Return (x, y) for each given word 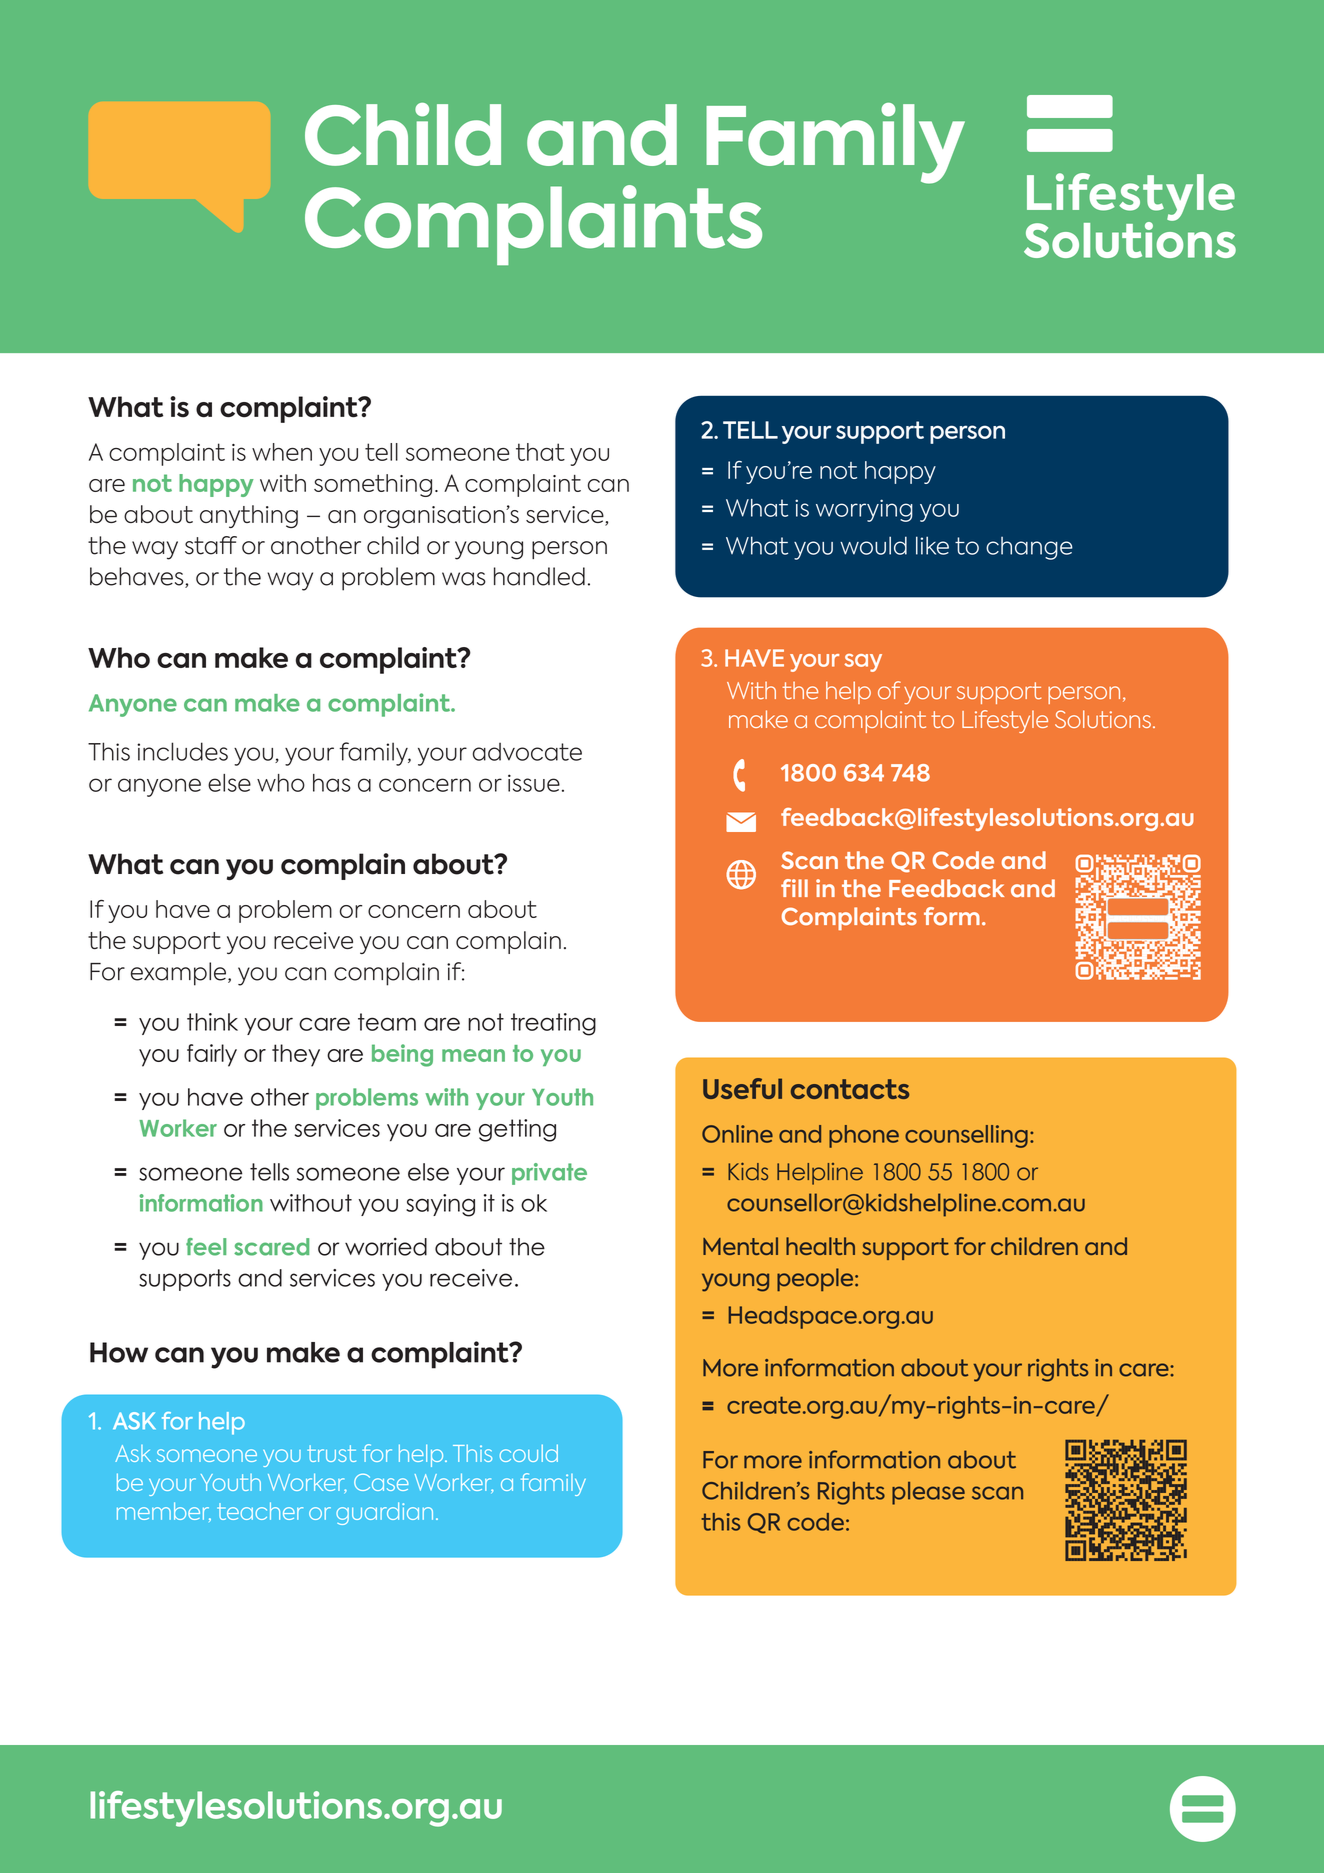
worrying (864, 510)
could (529, 1453)
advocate (527, 751)
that (540, 452)
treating (553, 1024)
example (178, 974)
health (820, 1246)
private (549, 1174)
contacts (850, 1089)
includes (182, 751)
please (928, 1493)
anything (249, 516)
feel (206, 1247)
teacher (260, 1511)
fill (794, 888)
